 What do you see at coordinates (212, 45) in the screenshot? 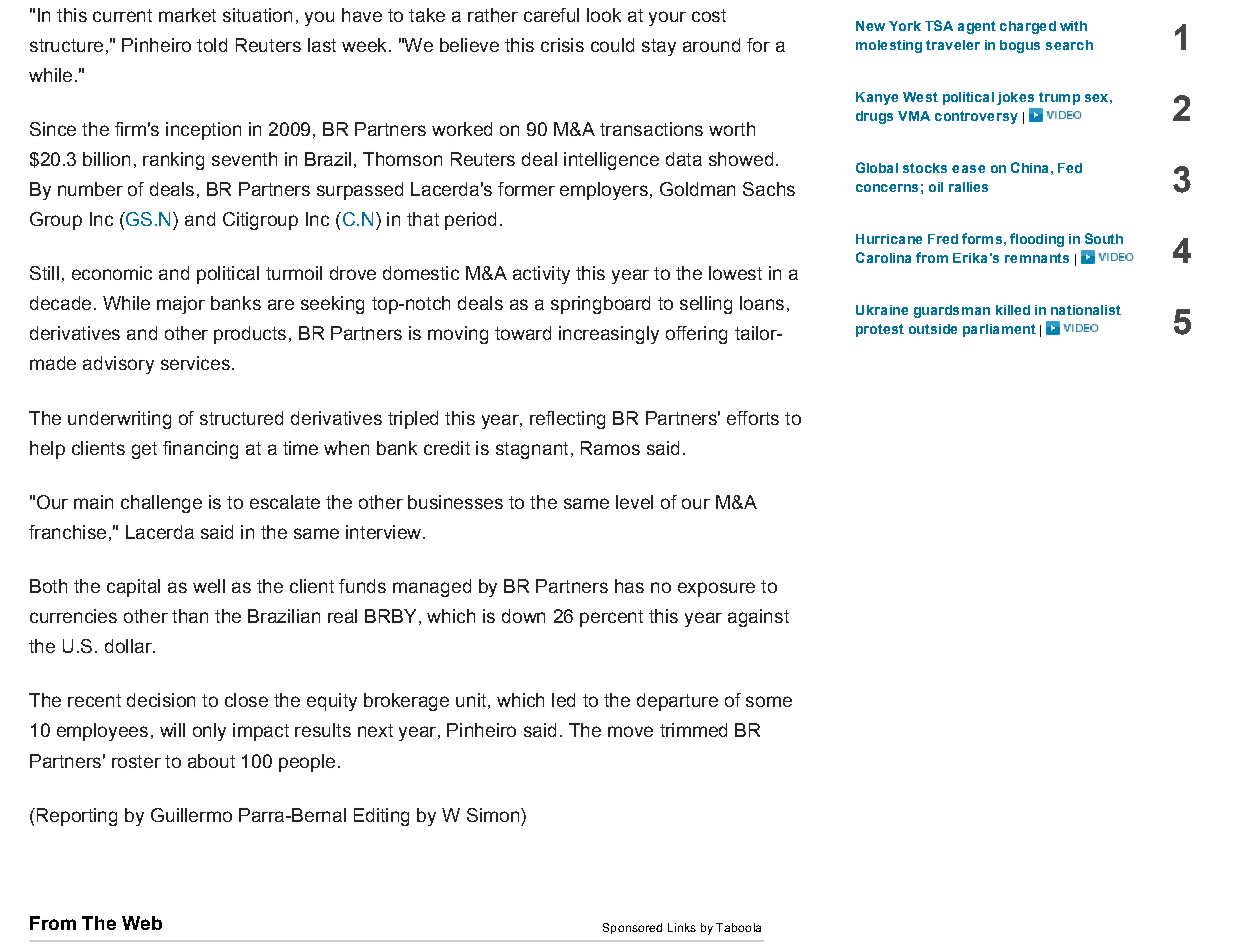
I see `told` at bounding box center [212, 45].
